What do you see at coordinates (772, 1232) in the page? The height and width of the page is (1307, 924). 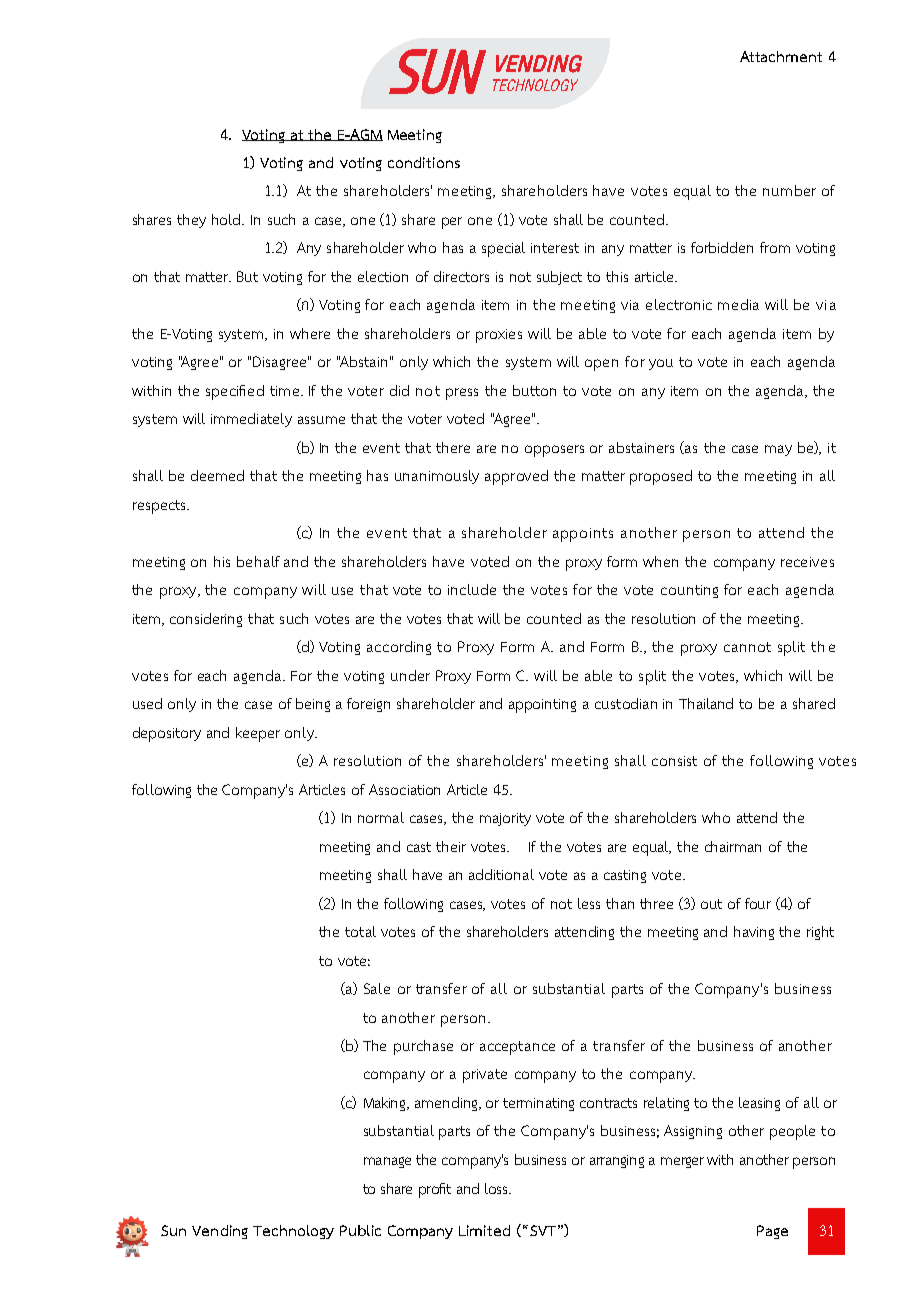 I see `Page` at bounding box center [772, 1232].
